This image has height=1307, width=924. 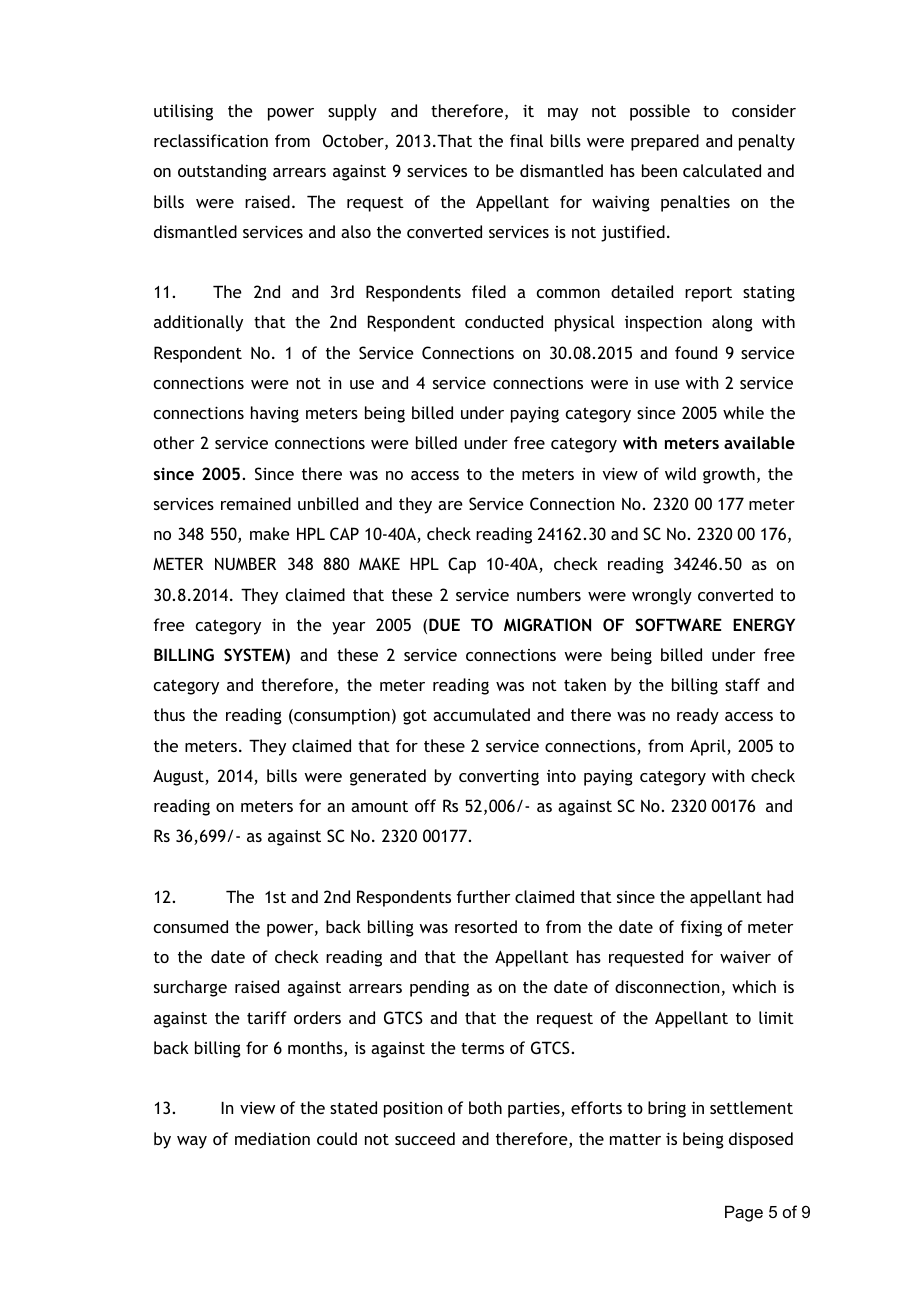 What do you see at coordinates (272, 1138) in the image?
I see `mediation` at bounding box center [272, 1138].
